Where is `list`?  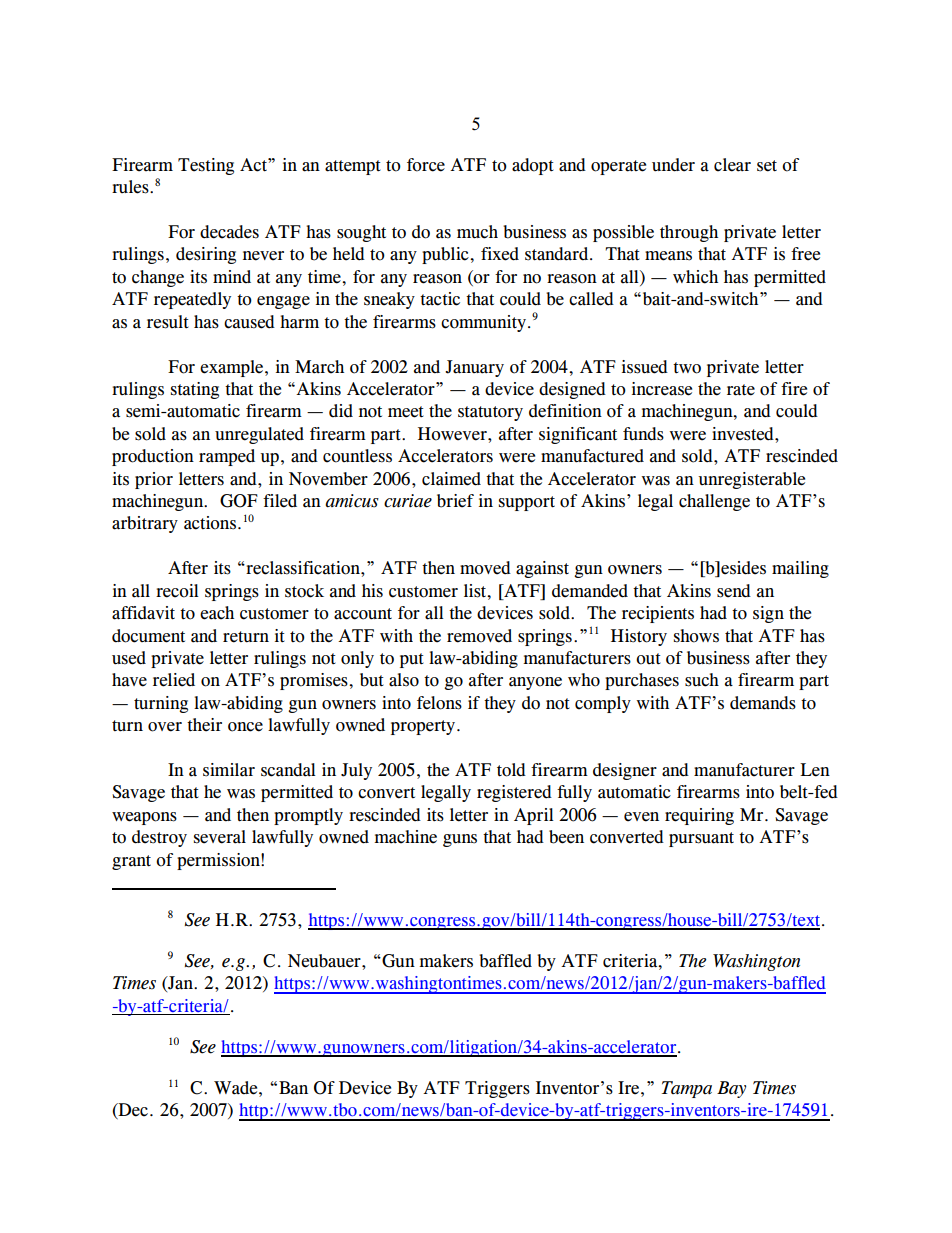 list is located at coordinates (476, 591).
